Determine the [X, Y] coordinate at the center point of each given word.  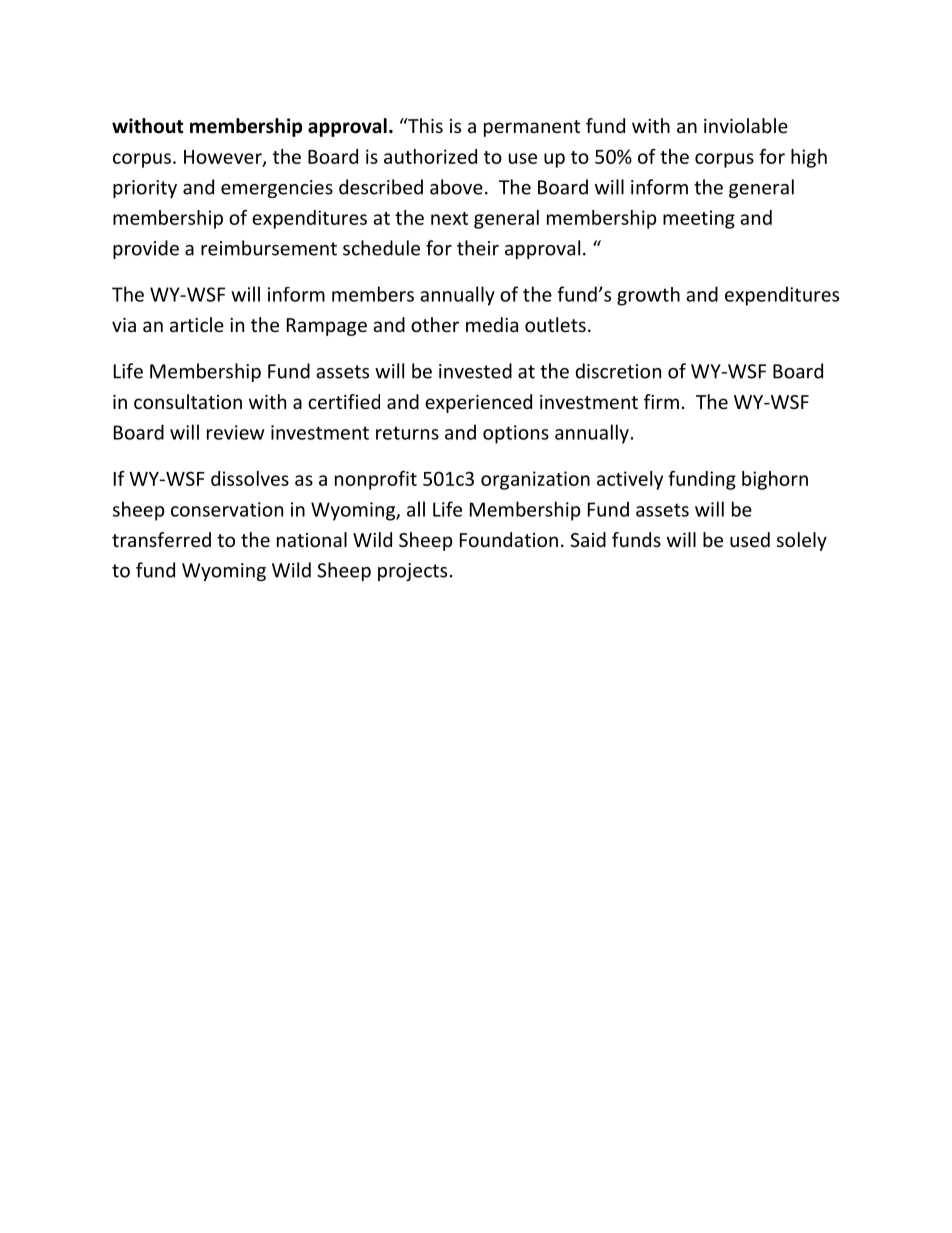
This [424, 125]
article [197, 324]
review [235, 432]
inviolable [746, 125]
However [224, 158]
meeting [699, 219]
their [478, 248]
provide [146, 249]
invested [475, 371]
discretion [618, 371]
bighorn [775, 480]
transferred [161, 539]
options [516, 434]
